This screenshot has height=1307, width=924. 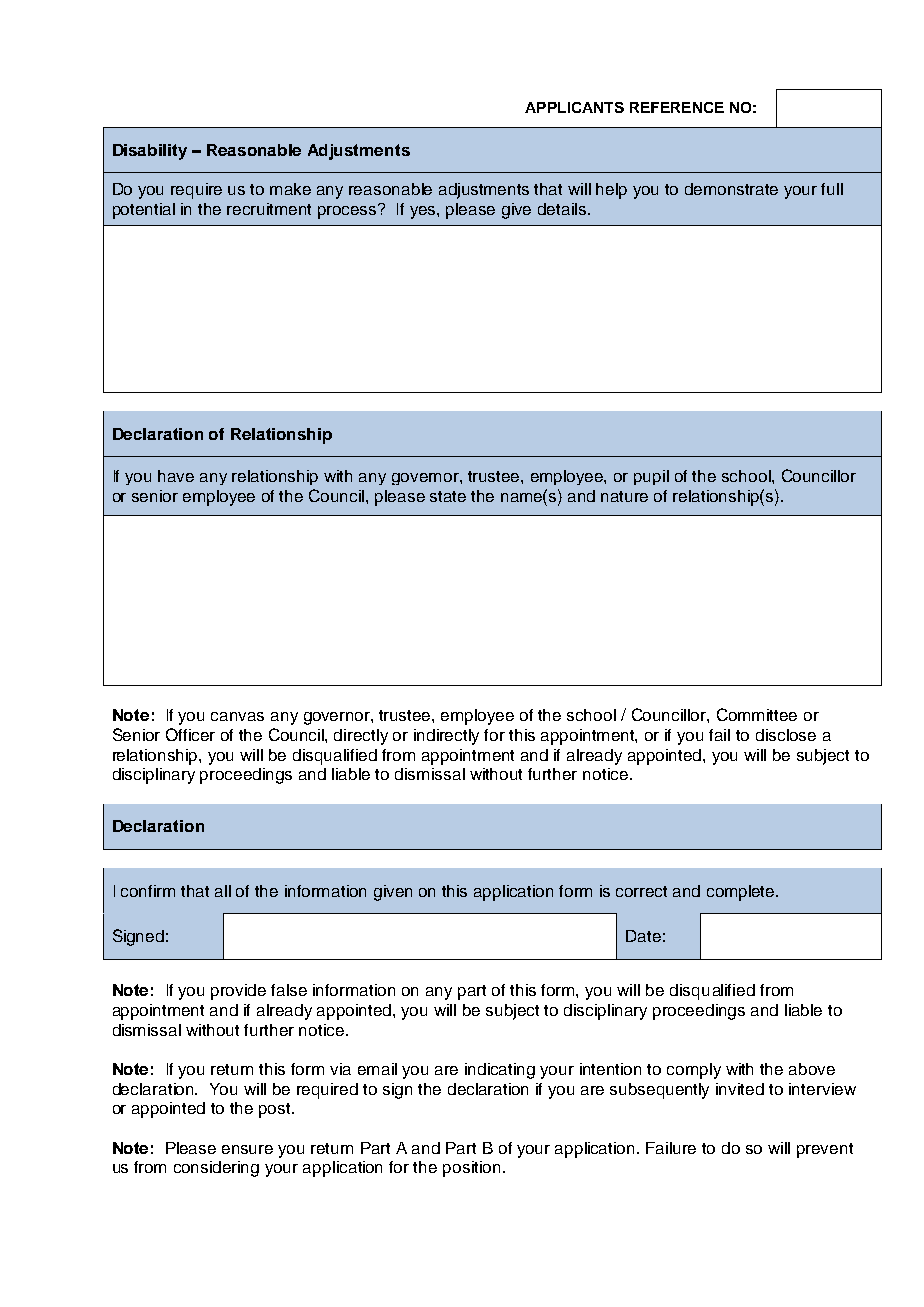 I want to click on Disability, so click(x=150, y=152).
